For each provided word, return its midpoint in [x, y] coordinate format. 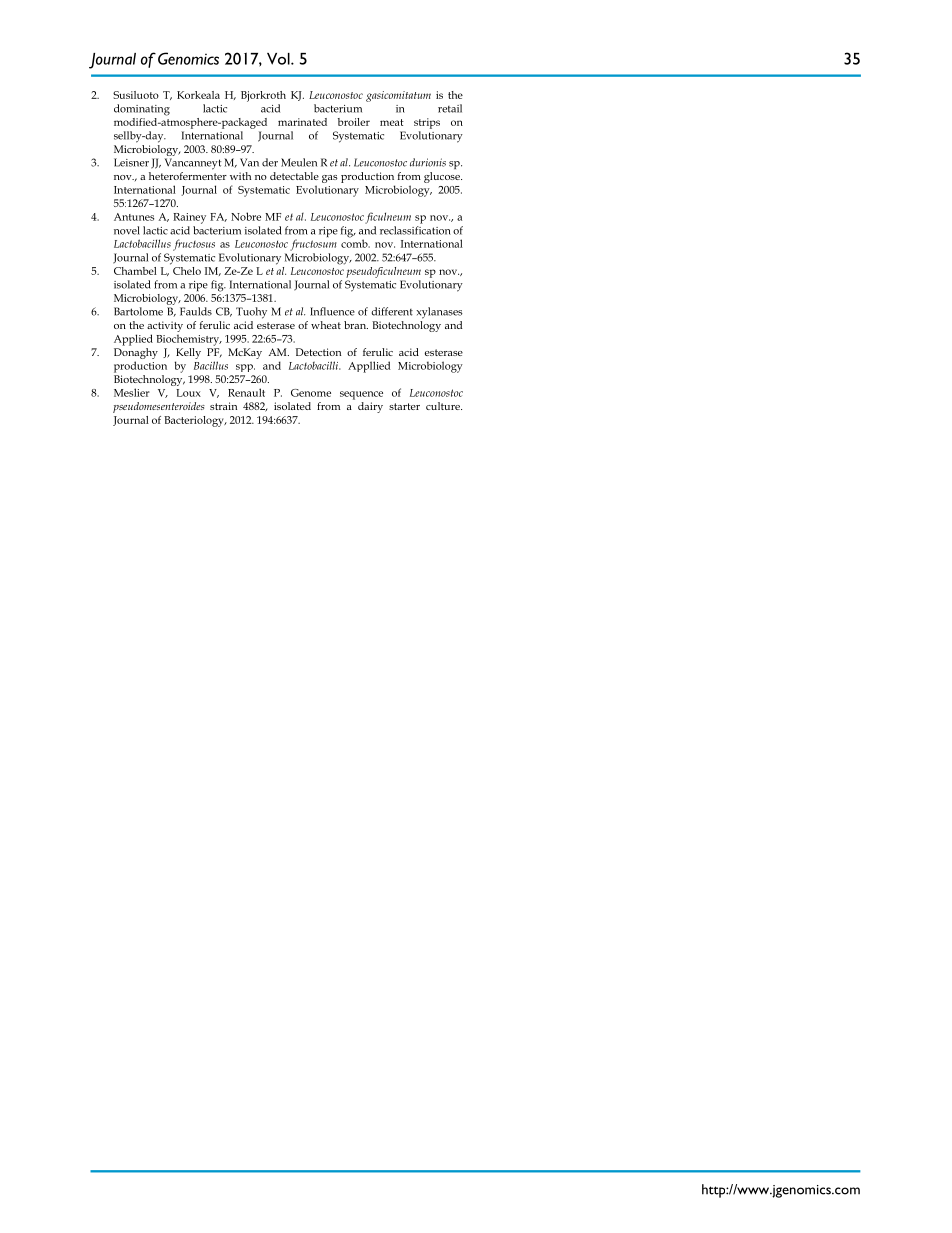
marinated [302, 122]
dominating [142, 110]
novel [127, 230]
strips [427, 123]
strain [223, 406]
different [392, 311]
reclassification [415, 230]
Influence [332, 311]
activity [165, 326]
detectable [294, 176]
